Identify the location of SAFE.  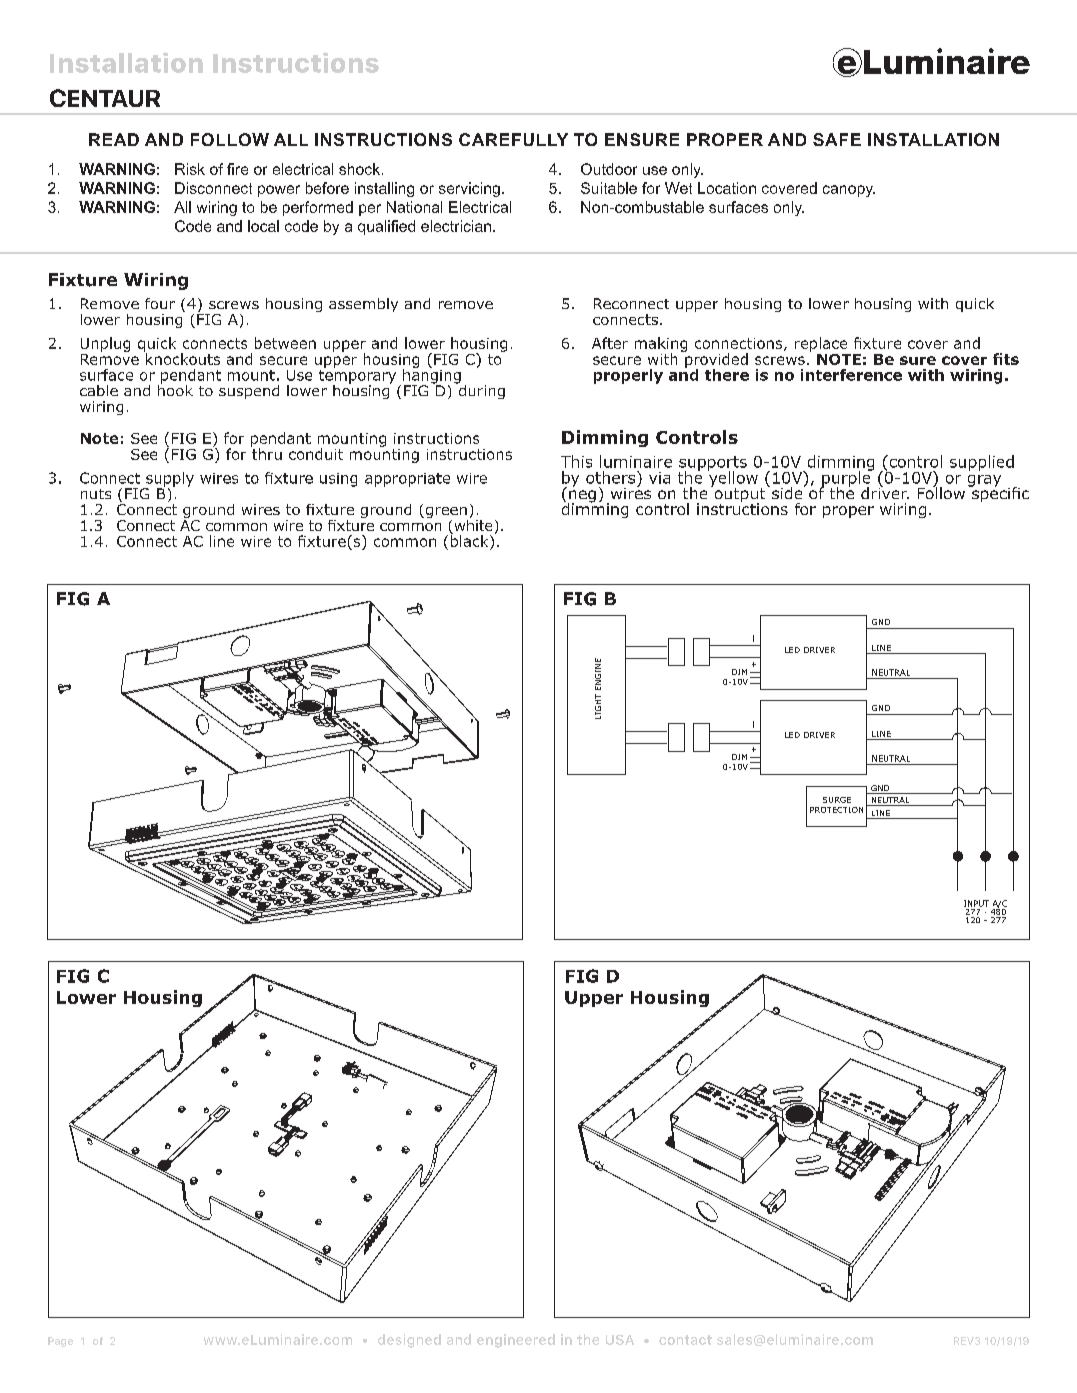
(837, 139).
